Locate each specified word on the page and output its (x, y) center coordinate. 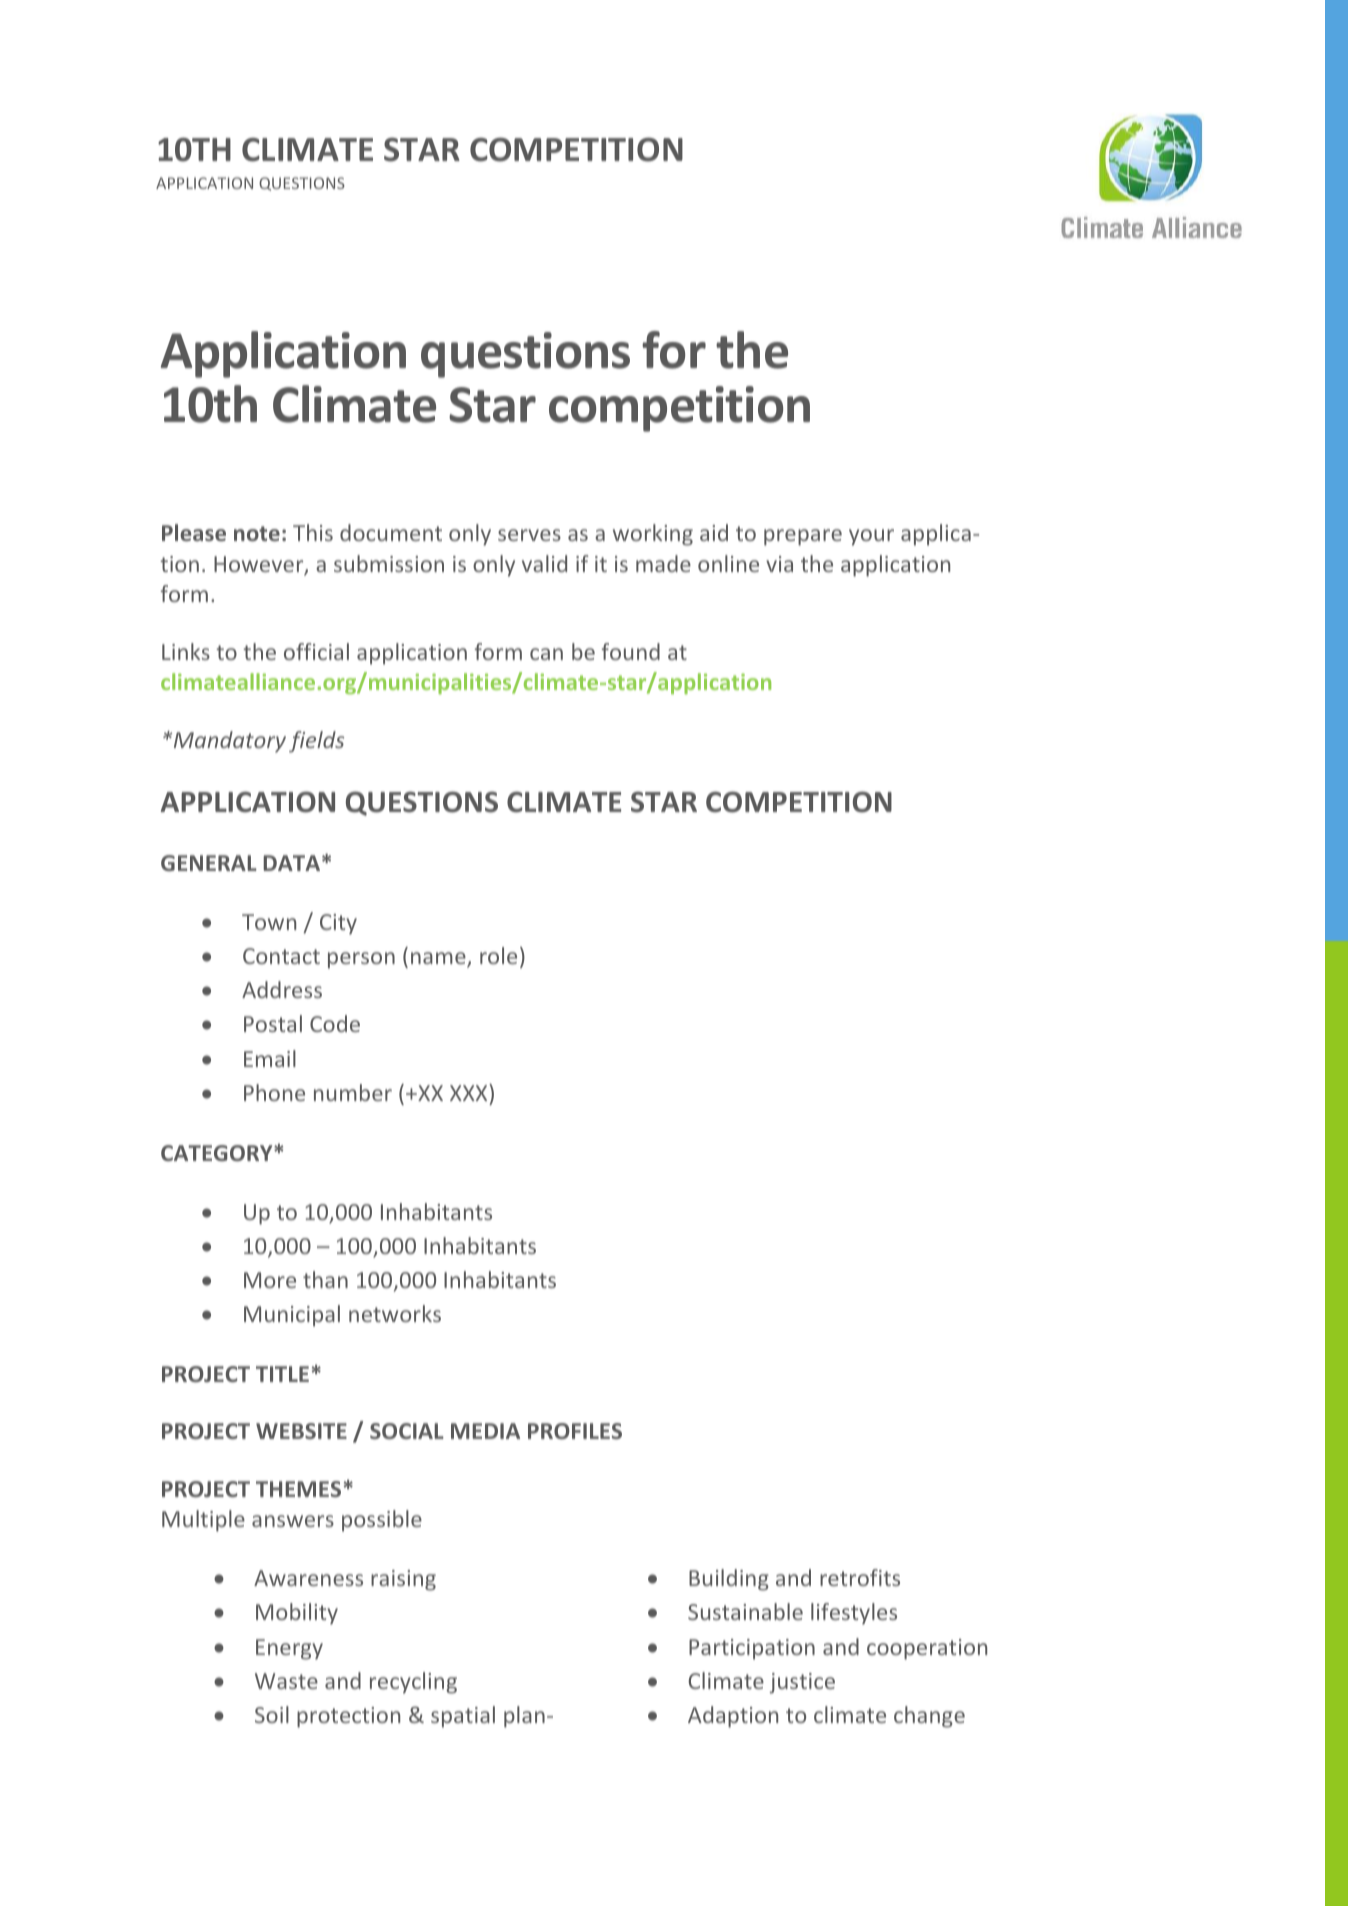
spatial (463, 1717)
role (498, 955)
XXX (470, 1092)
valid (544, 563)
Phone (274, 1092)
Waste (286, 1681)
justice (802, 1683)
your (871, 537)
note (257, 533)
